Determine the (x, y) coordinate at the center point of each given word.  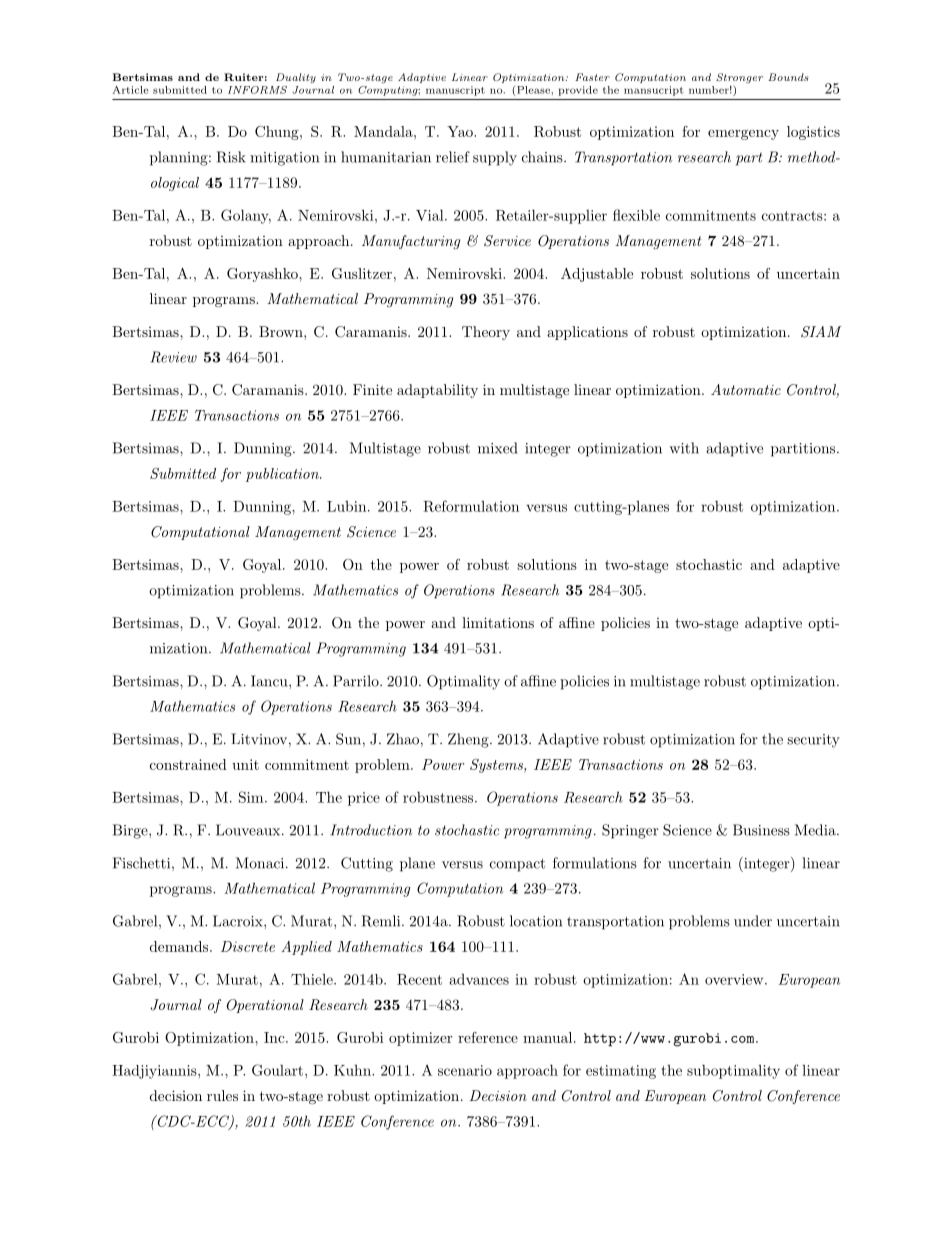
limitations (498, 622)
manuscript (455, 91)
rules (222, 1095)
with (684, 448)
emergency (743, 134)
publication (283, 475)
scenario (465, 1070)
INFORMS (257, 90)
